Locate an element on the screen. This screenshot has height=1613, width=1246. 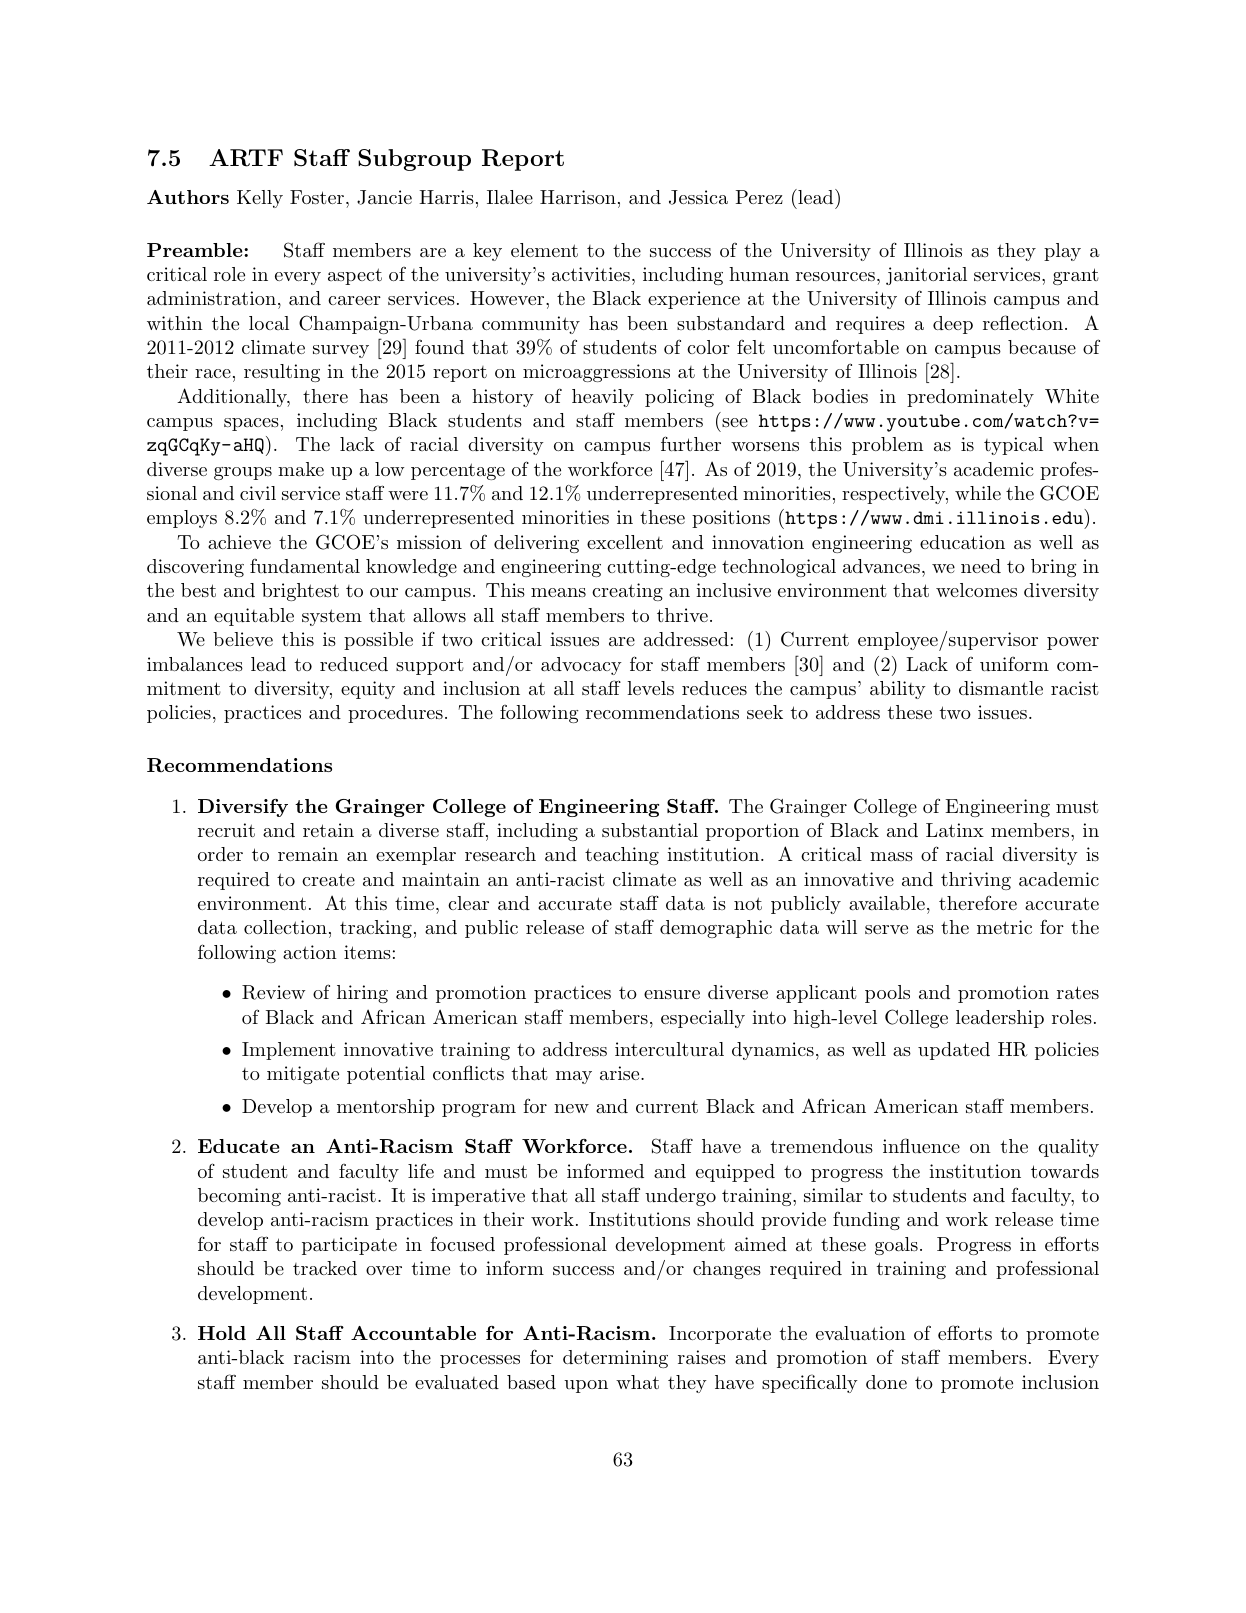
new is located at coordinates (571, 1108).
